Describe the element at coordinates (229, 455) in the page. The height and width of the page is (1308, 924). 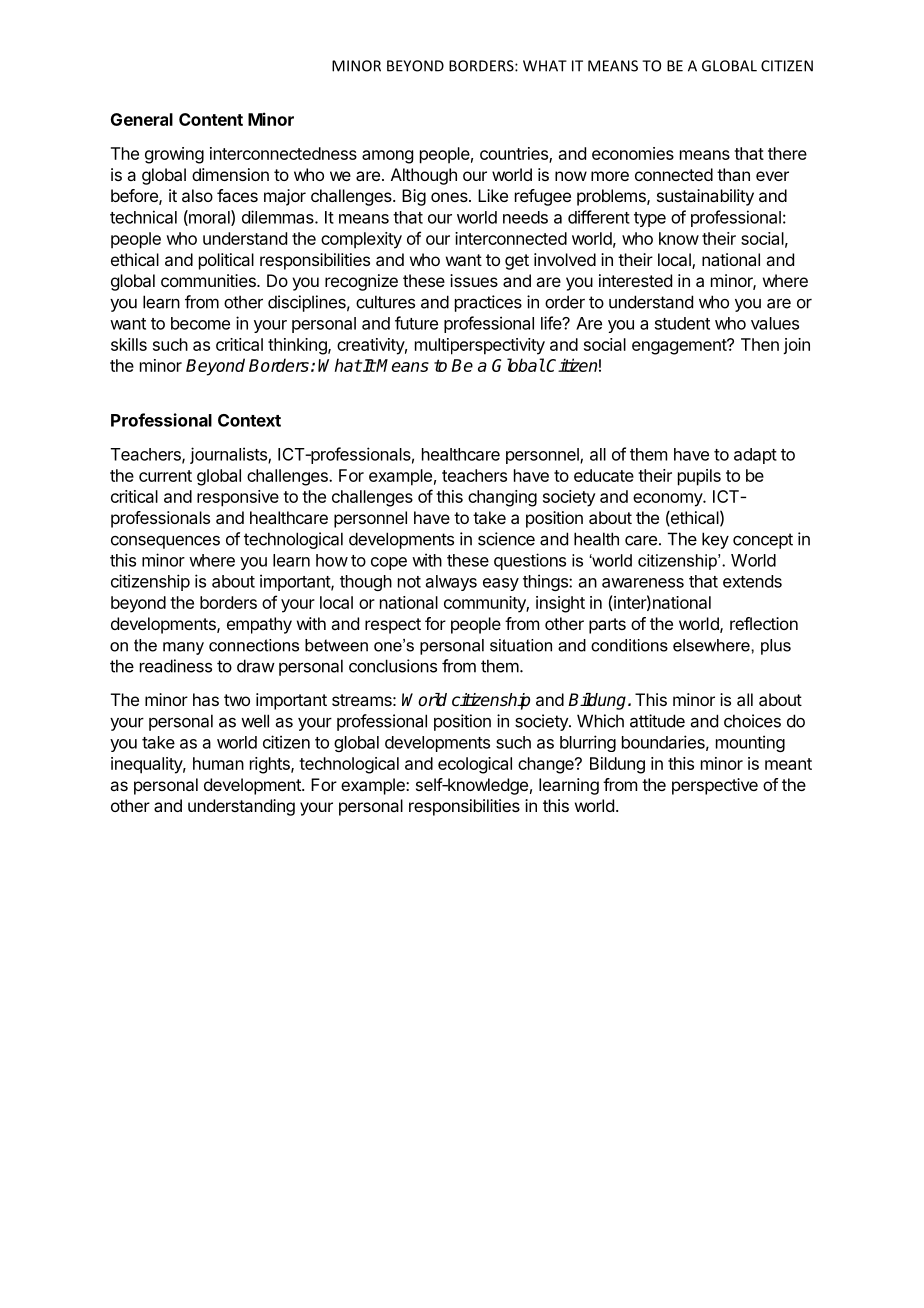
I see `journalists` at that location.
